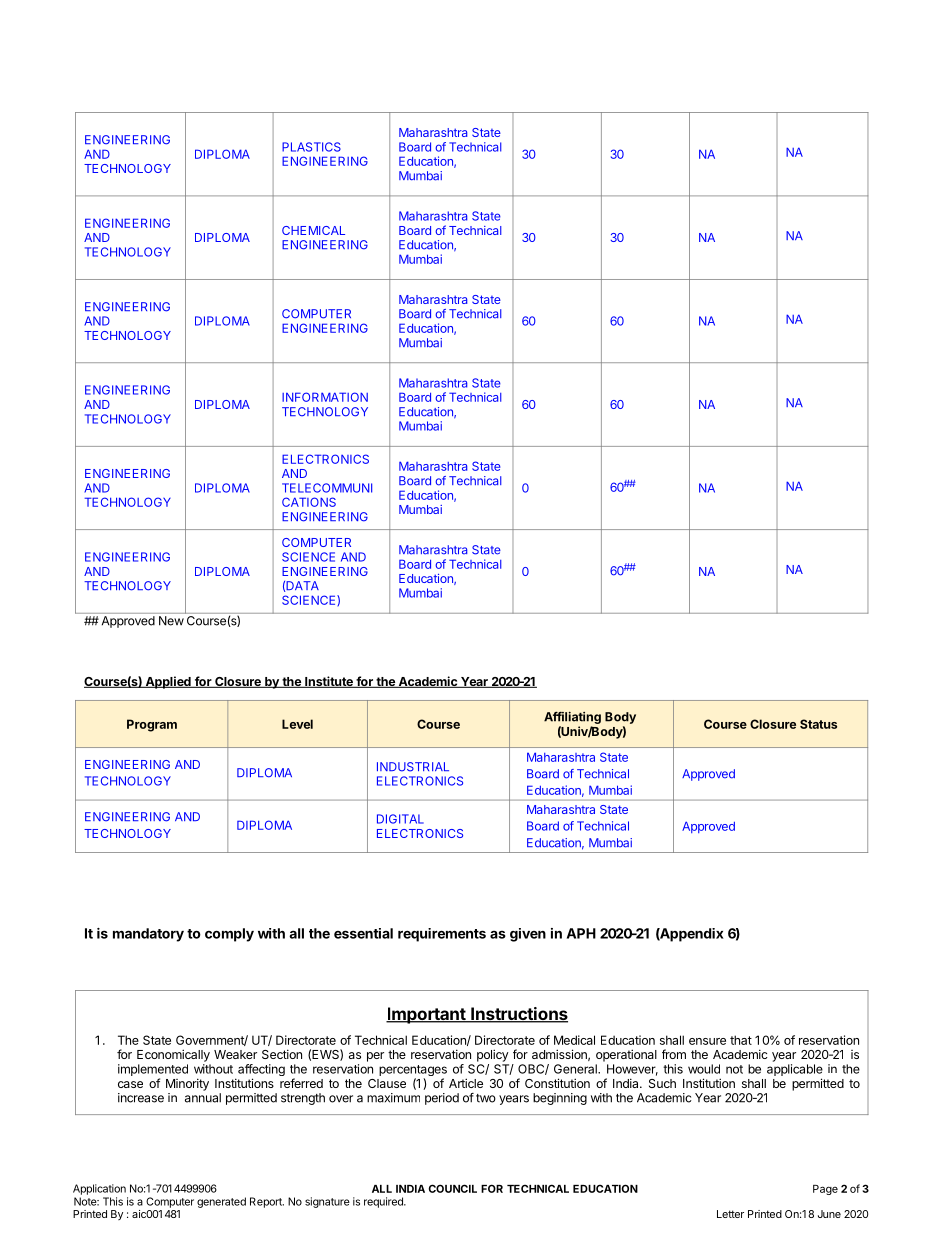 This screenshot has height=1233, width=952. I want to click on Institute, so click(329, 682).
